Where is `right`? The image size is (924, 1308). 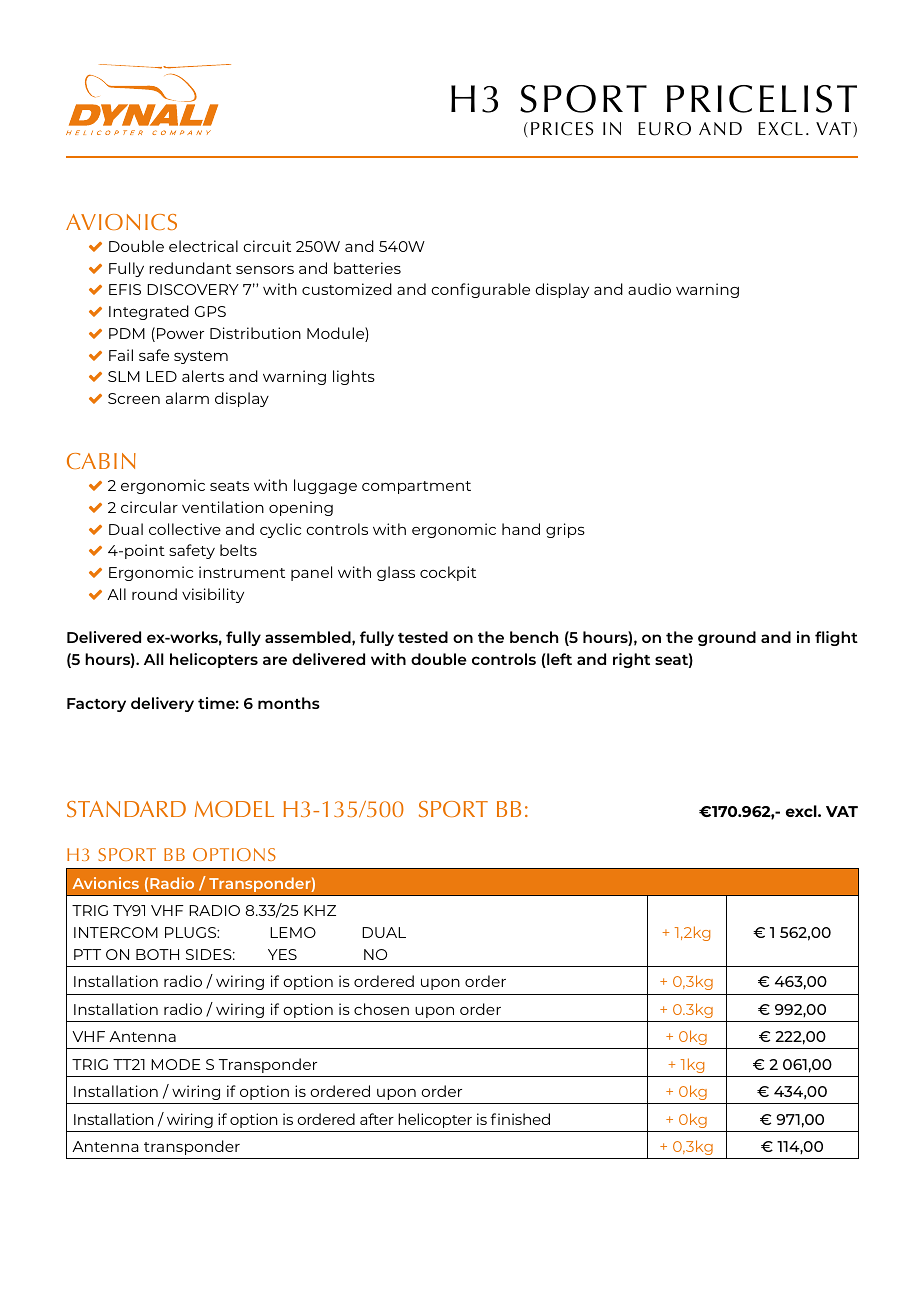 right is located at coordinates (631, 660).
